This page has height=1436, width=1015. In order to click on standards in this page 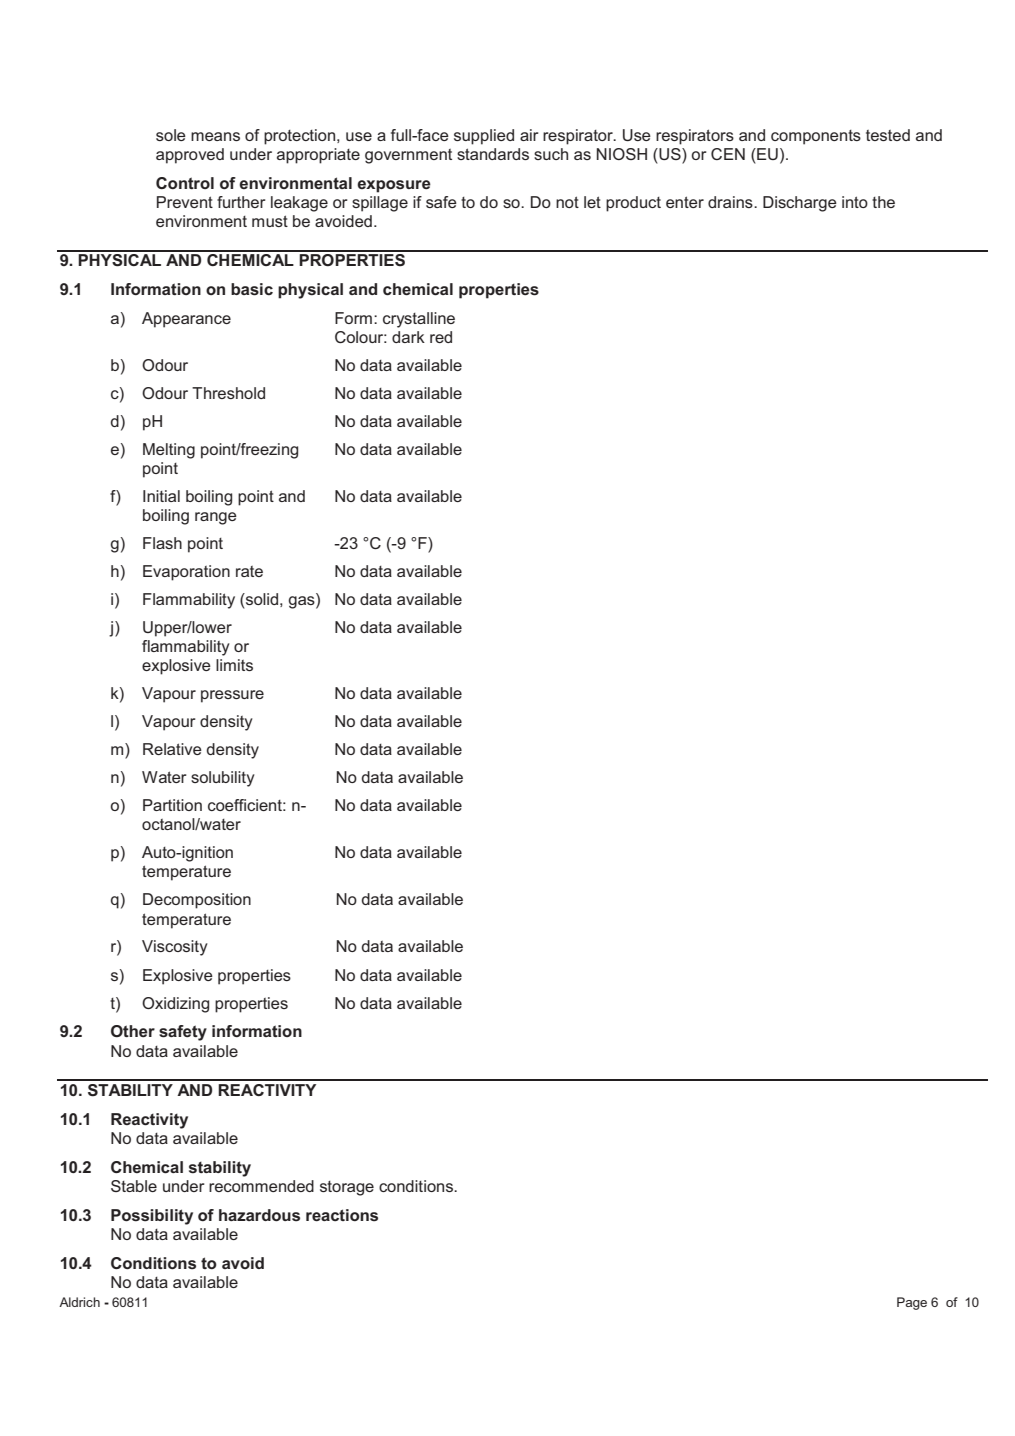, I will do `click(493, 154)`.
